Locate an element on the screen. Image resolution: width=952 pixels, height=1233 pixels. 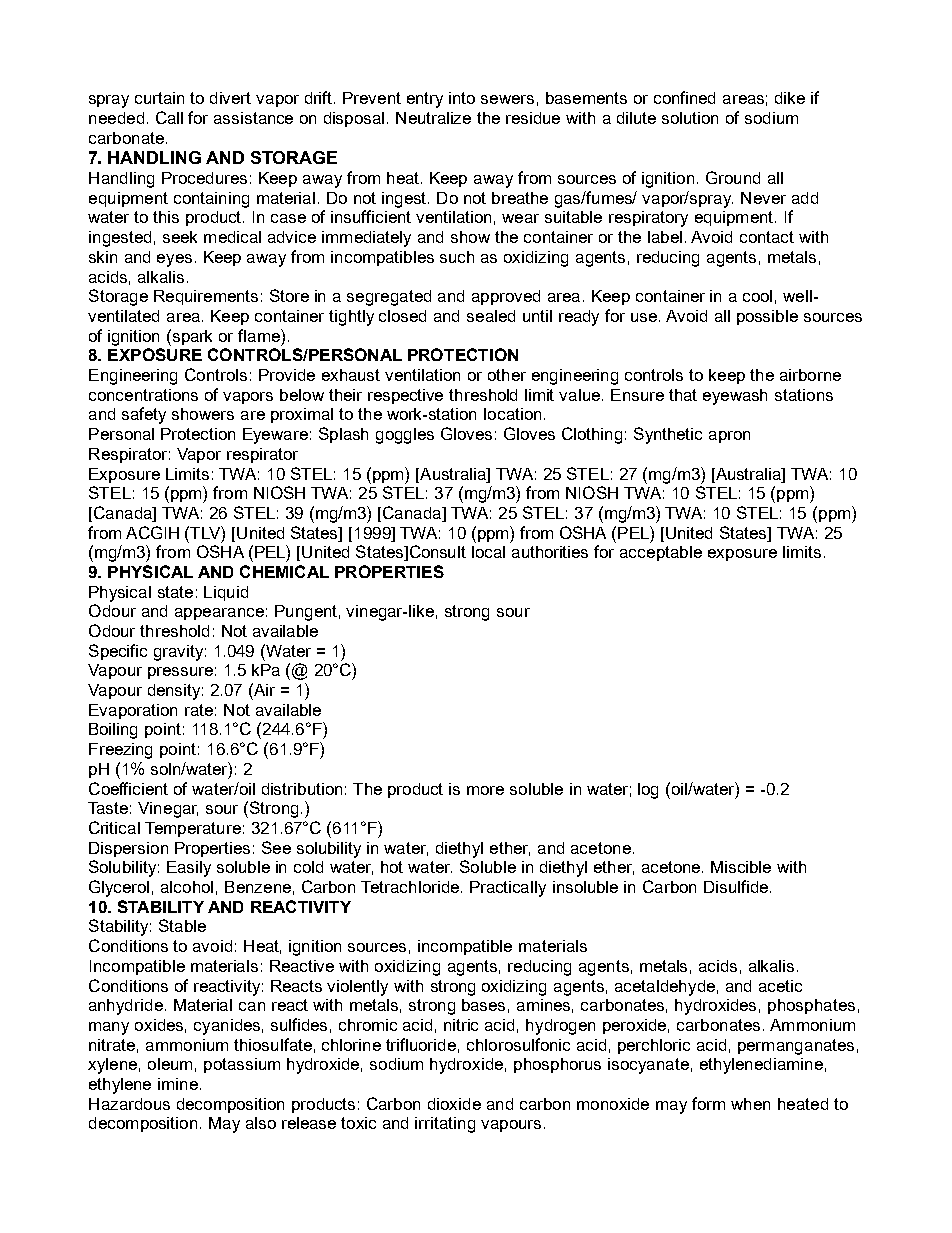
Neutralize is located at coordinates (433, 118).
